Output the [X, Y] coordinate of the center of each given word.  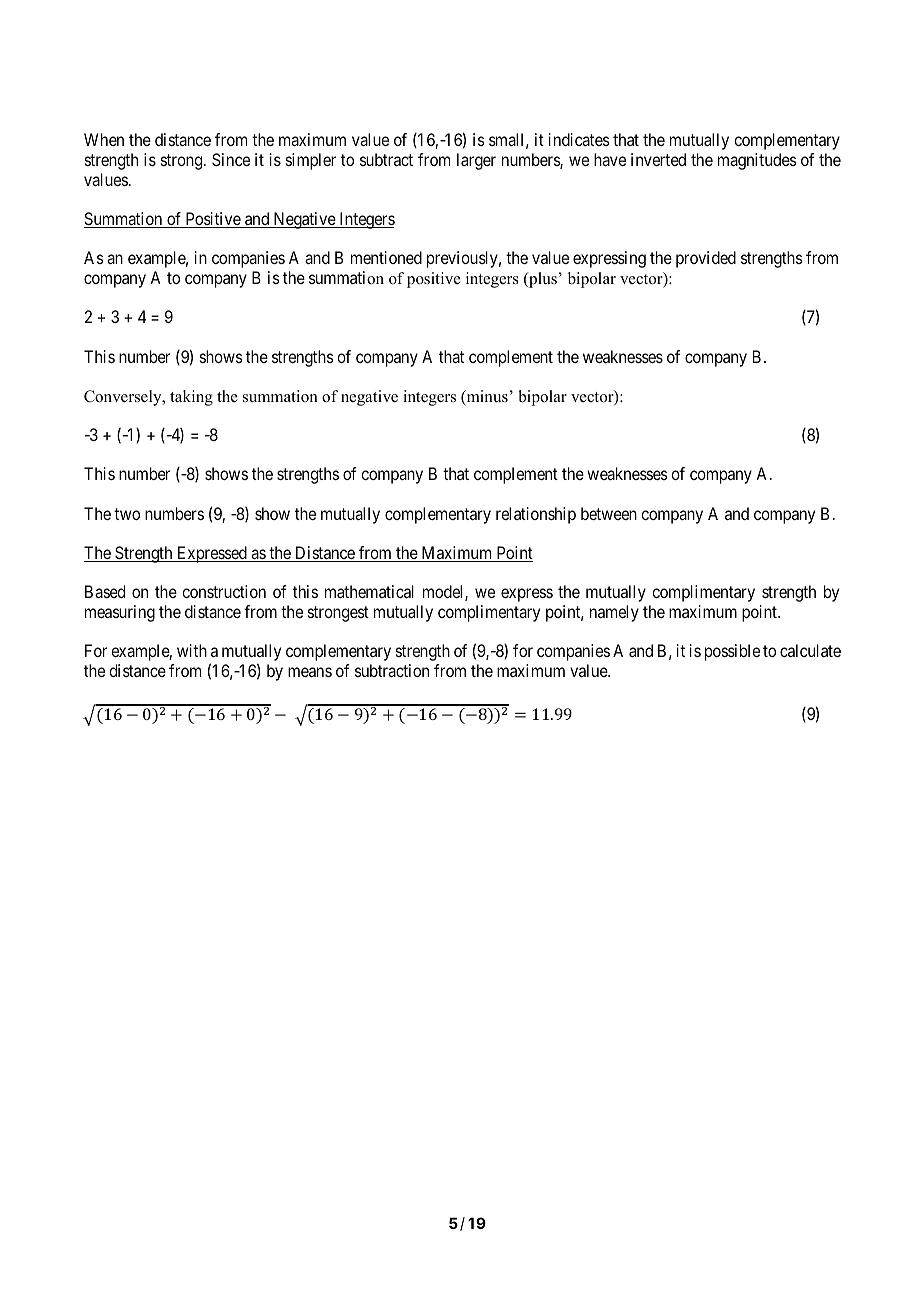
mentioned [386, 257]
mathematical [369, 591]
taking [191, 398]
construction [224, 591]
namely [614, 613]
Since [231, 159]
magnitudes [757, 161]
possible [732, 652]
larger [476, 161]
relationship [536, 515]
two [127, 514]
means [310, 672]
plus [542, 280]
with [192, 650]
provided [706, 259]
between [609, 513]
